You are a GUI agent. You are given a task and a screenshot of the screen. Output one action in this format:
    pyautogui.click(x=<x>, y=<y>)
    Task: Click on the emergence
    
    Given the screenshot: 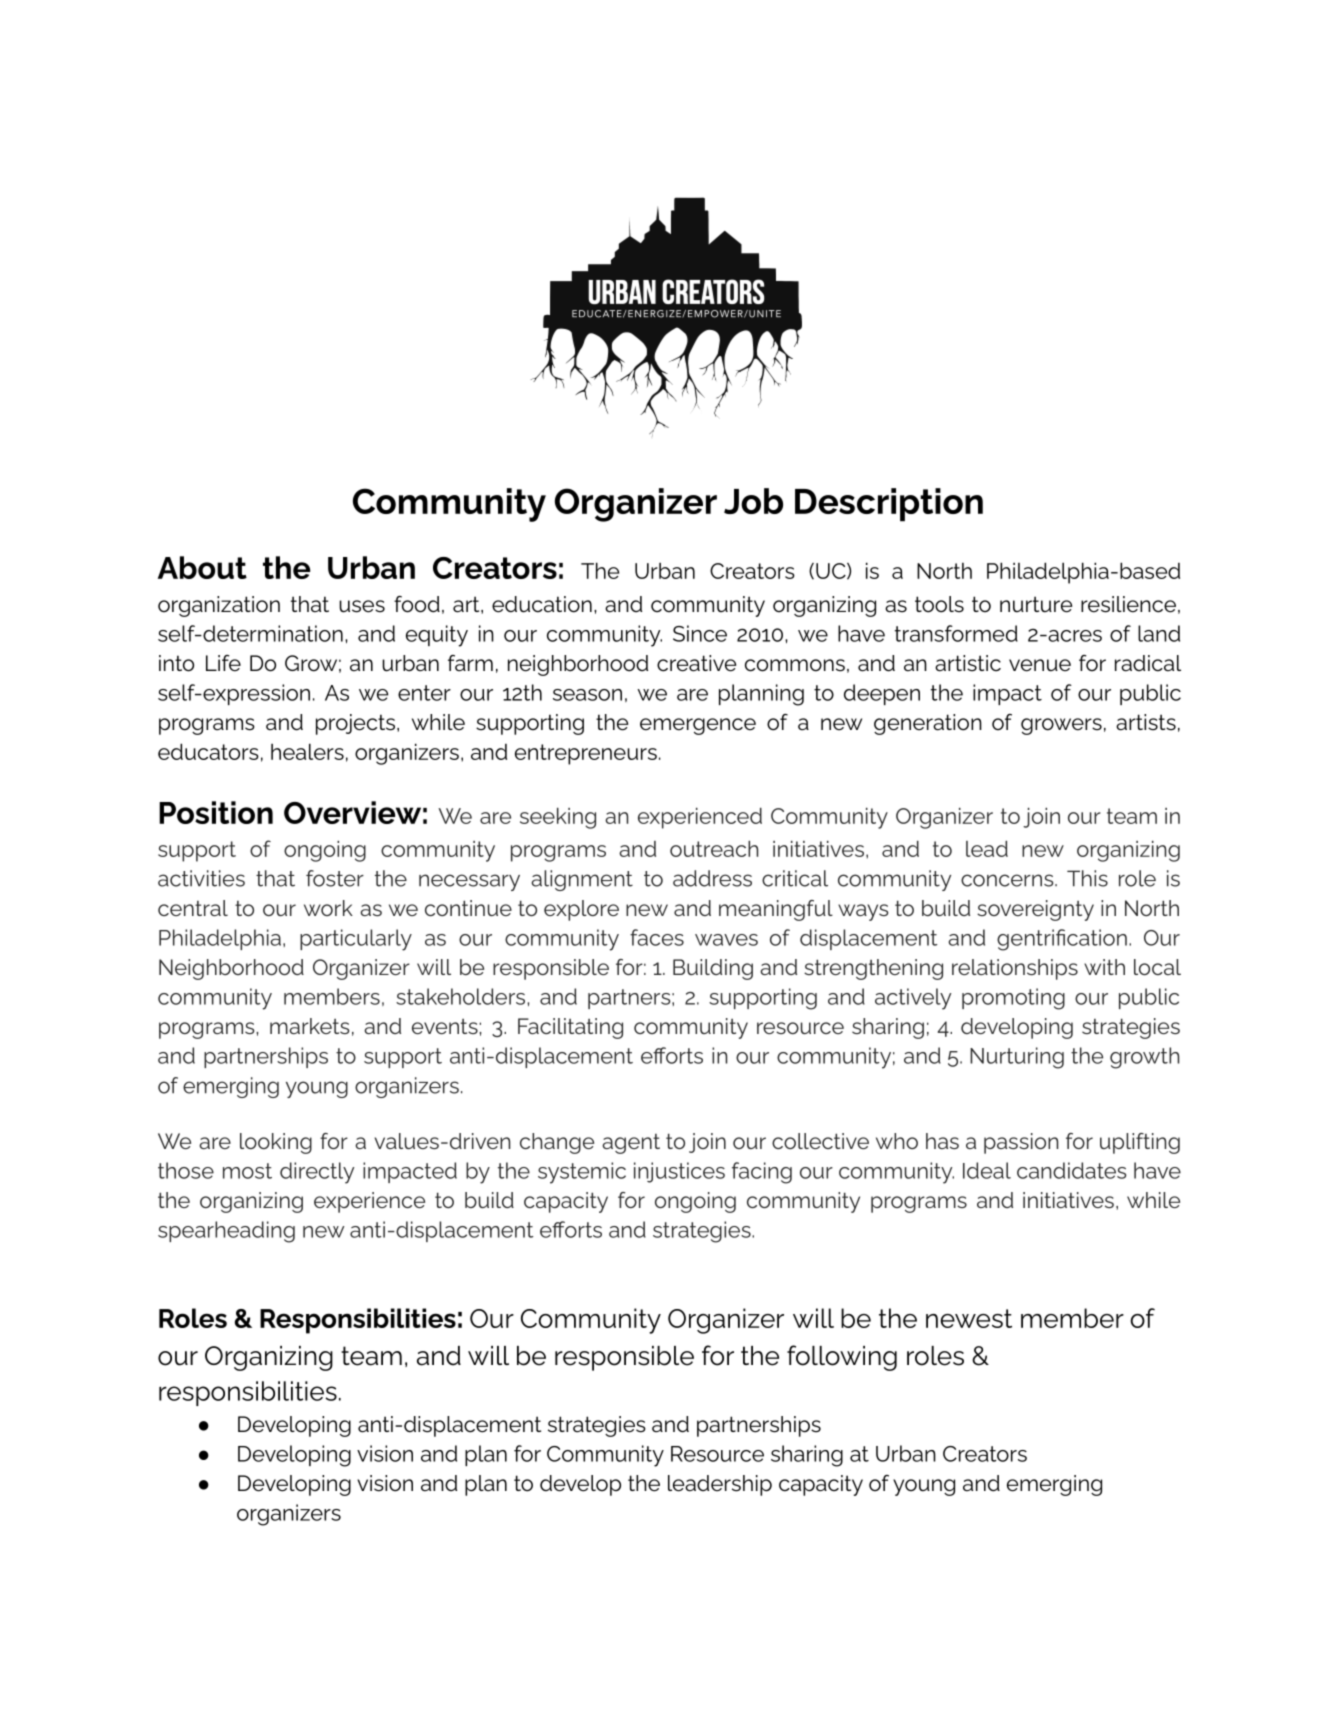 What is the action you would take?
    pyautogui.click(x=698, y=726)
